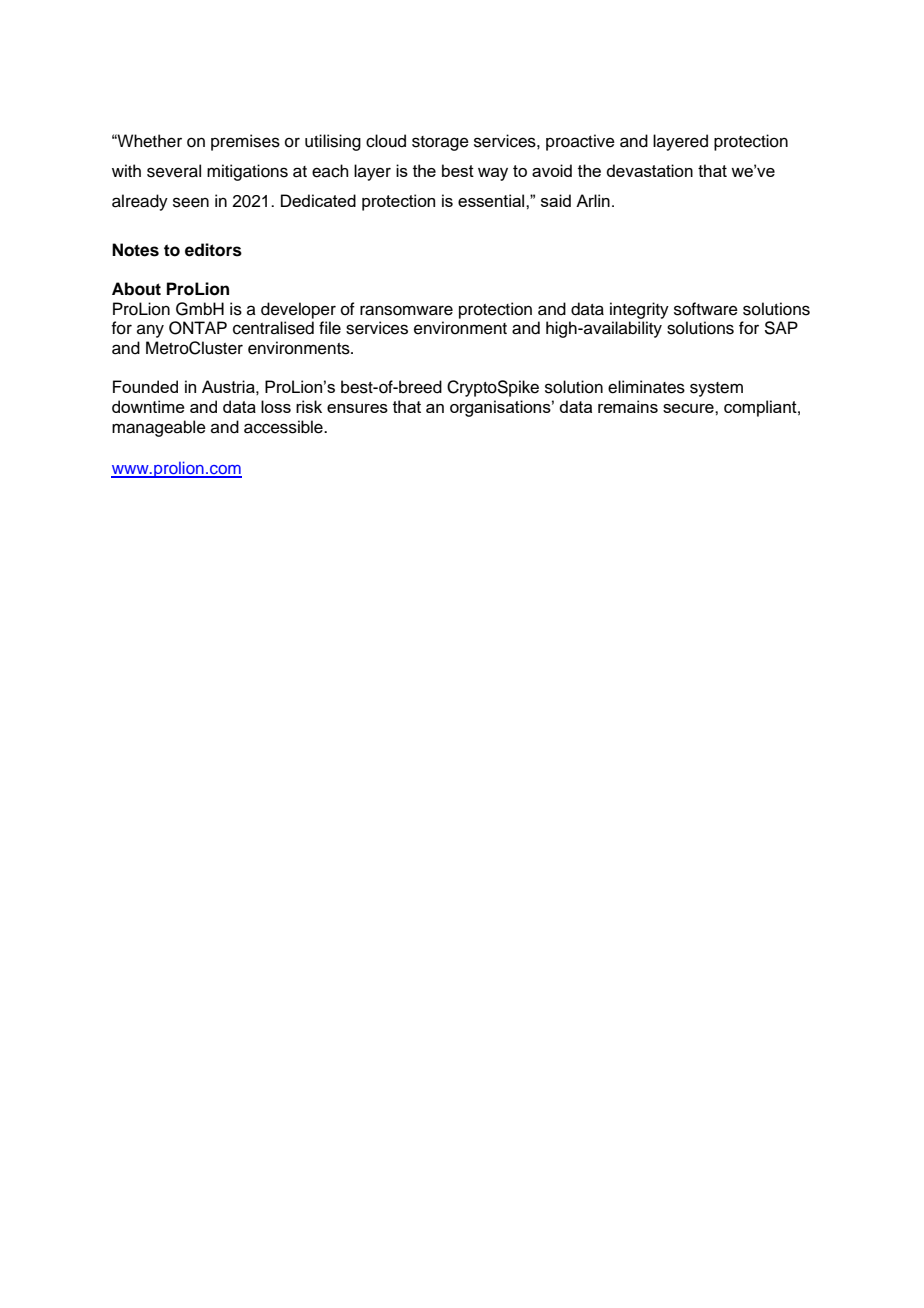 This screenshot has width=924, height=1308. What do you see at coordinates (245, 142) in the screenshot?
I see `premises` at bounding box center [245, 142].
